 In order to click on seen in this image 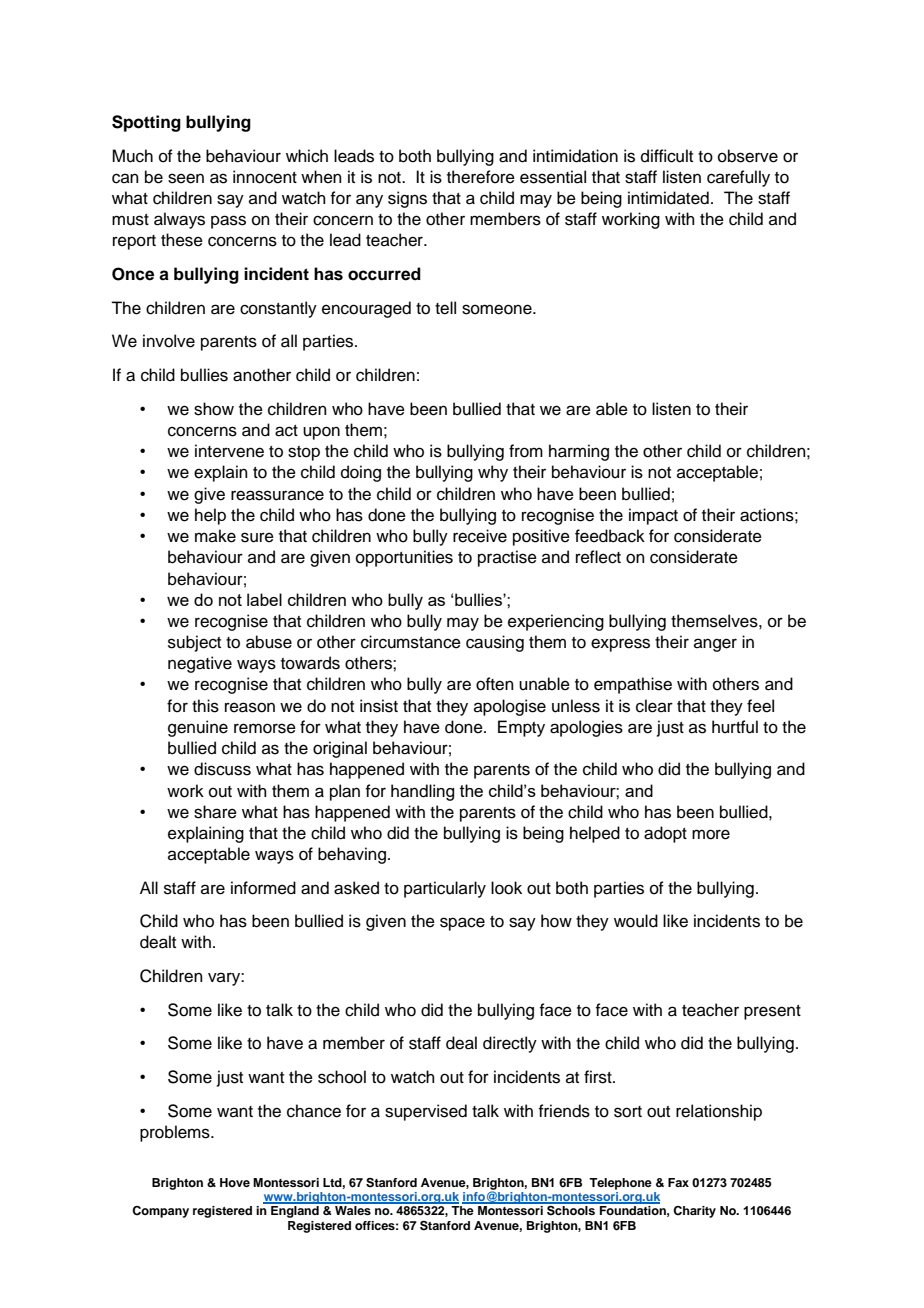, I will do `click(186, 178)`.
